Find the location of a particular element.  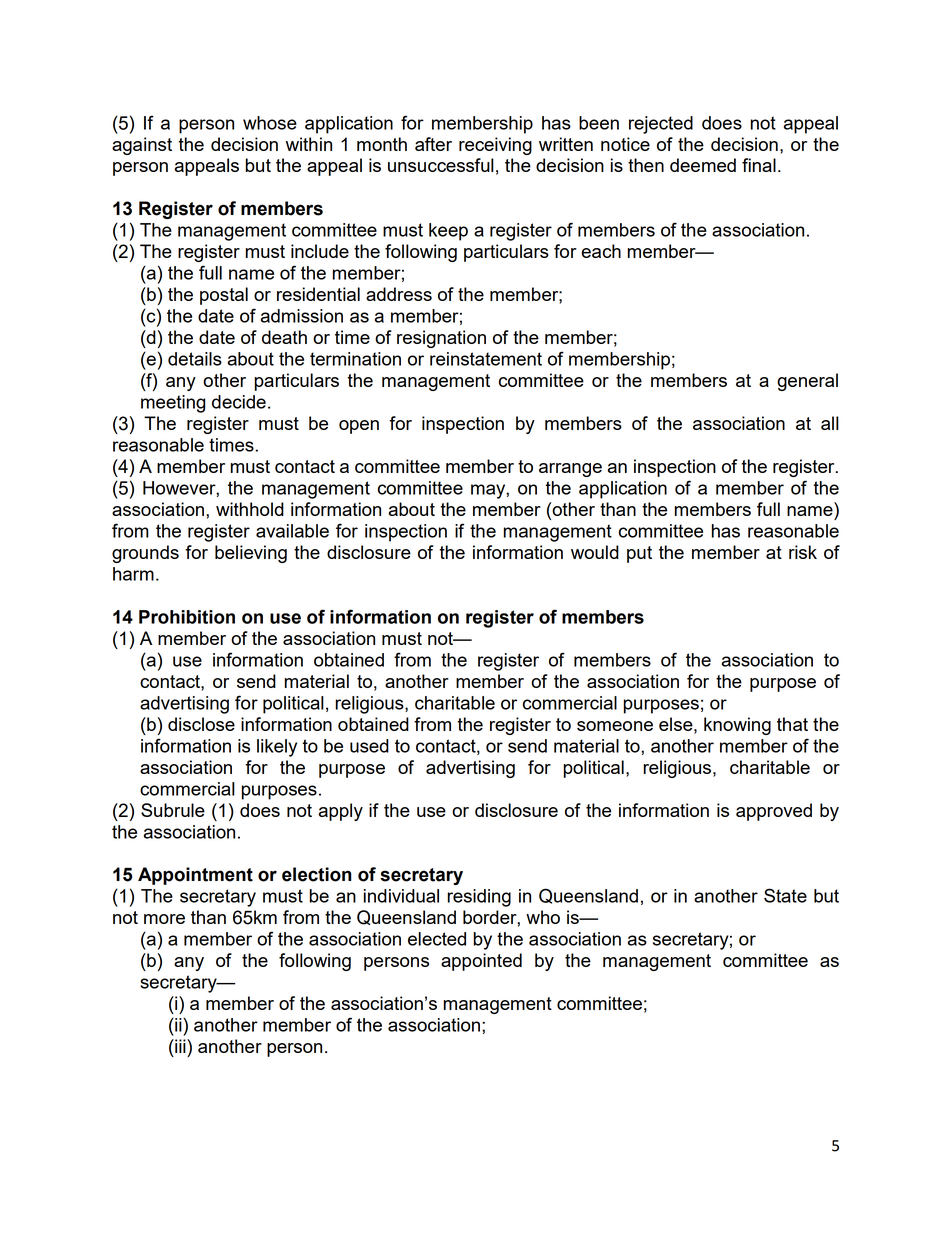

receiving is located at coordinates (495, 146).
